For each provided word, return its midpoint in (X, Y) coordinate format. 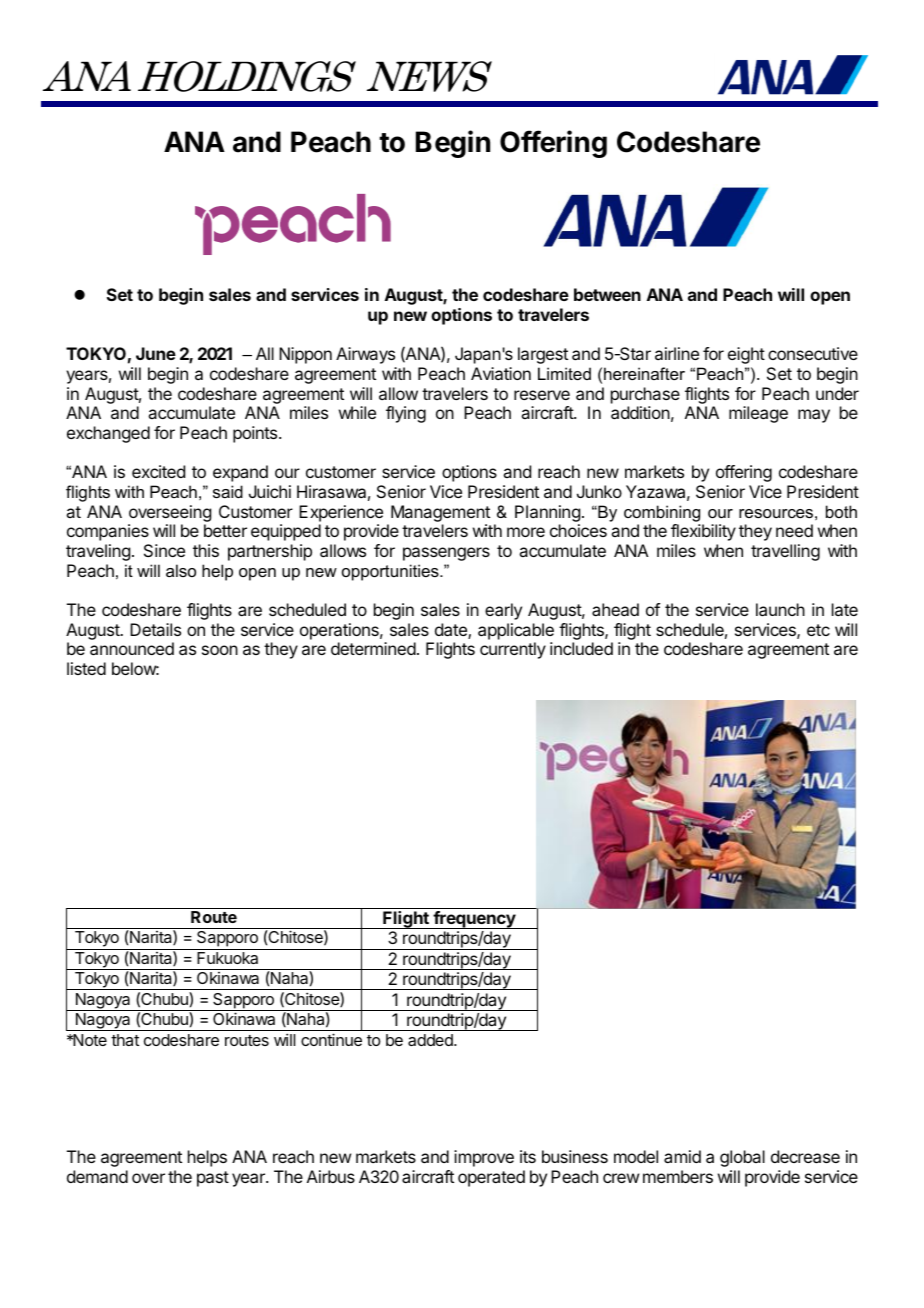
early (503, 611)
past (213, 1179)
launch (780, 609)
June (156, 353)
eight (746, 355)
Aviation (501, 373)
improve (484, 1158)
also (181, 570)
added (431, 1040)
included (581, 648)
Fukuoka (227, 958)
